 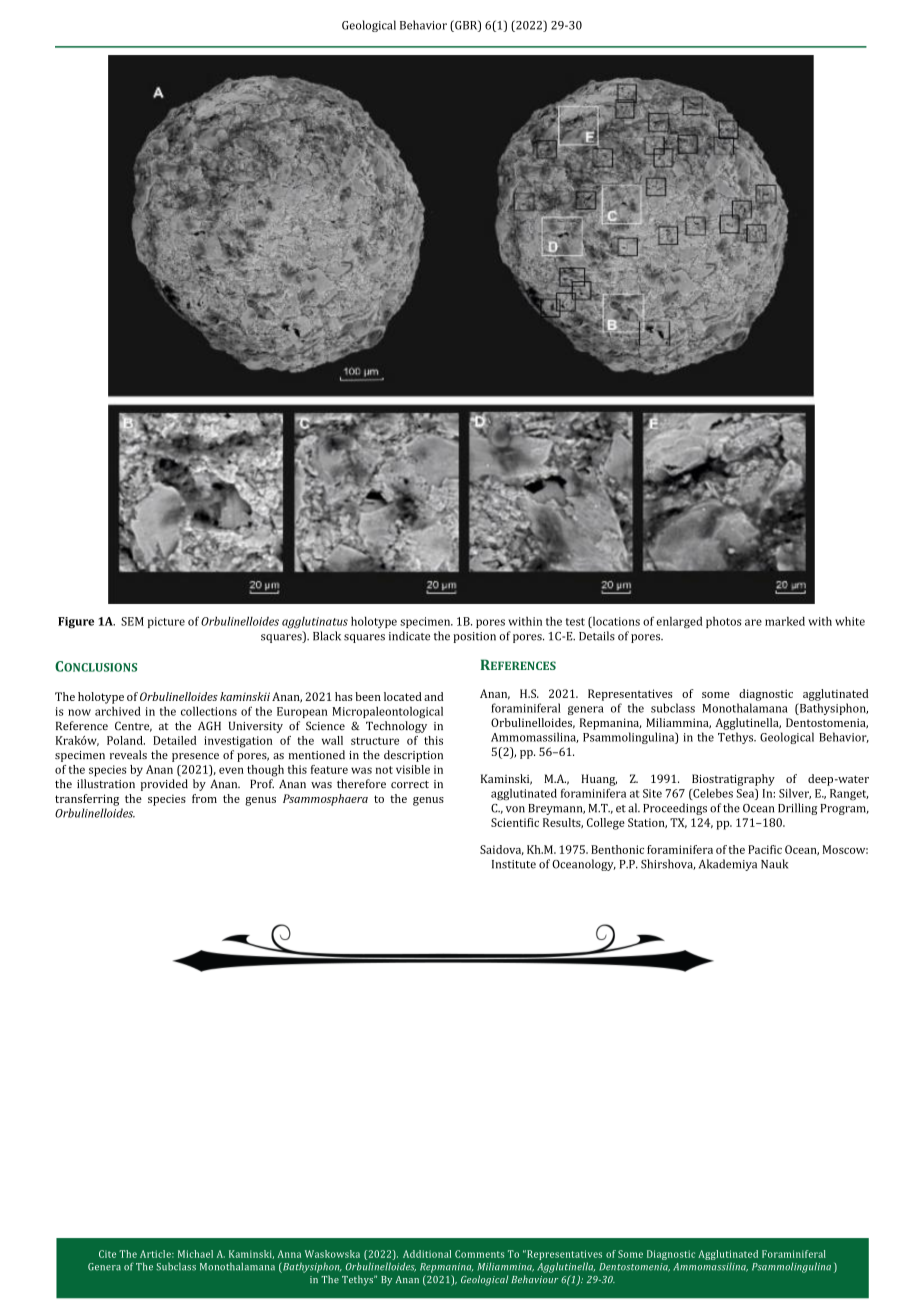 What do you see at coordinates (195, 1254) in the screenshot?
I see `Michael` at bounding box center [195, 1254].
